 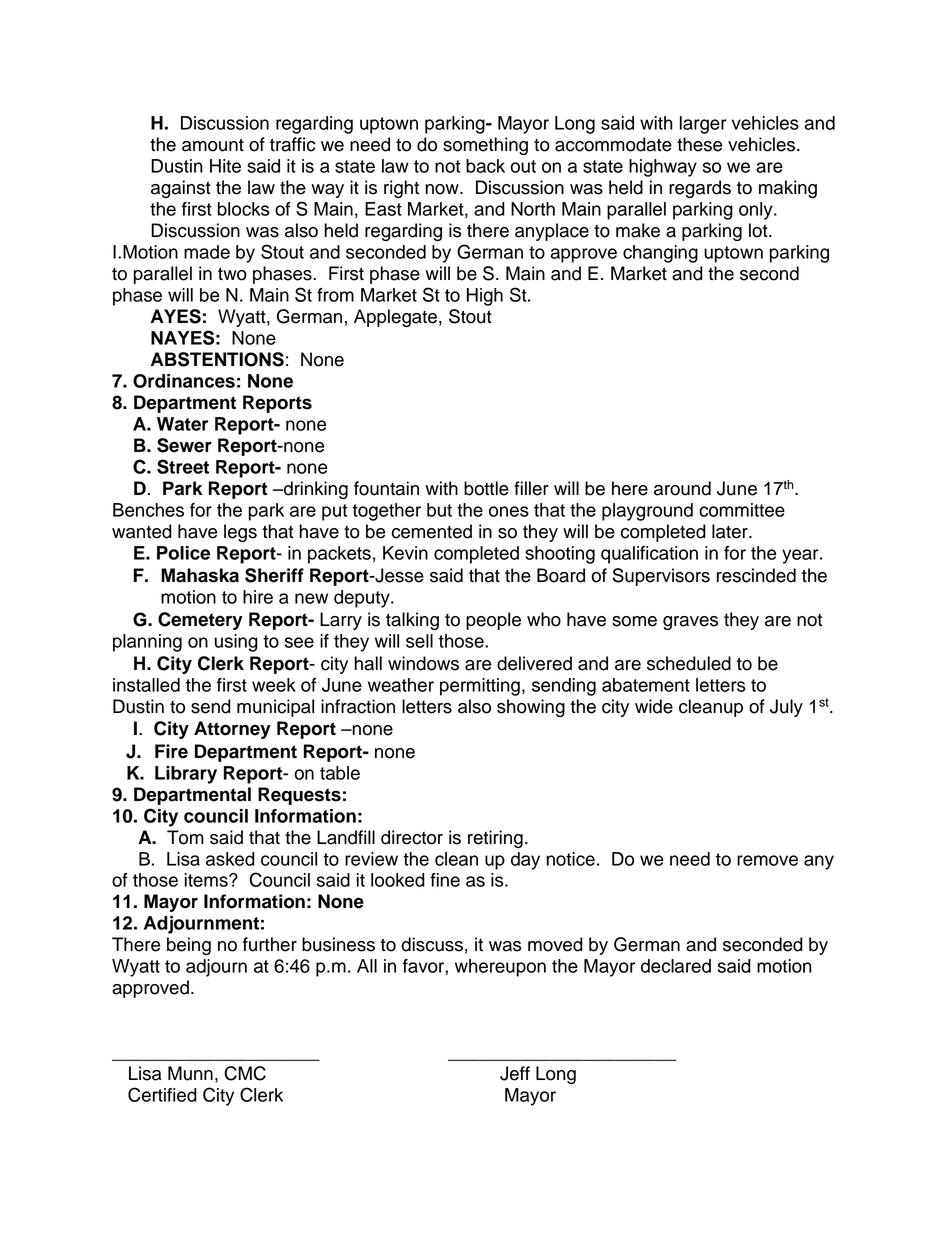 I want to click on around, so click(x=682, y=488).
